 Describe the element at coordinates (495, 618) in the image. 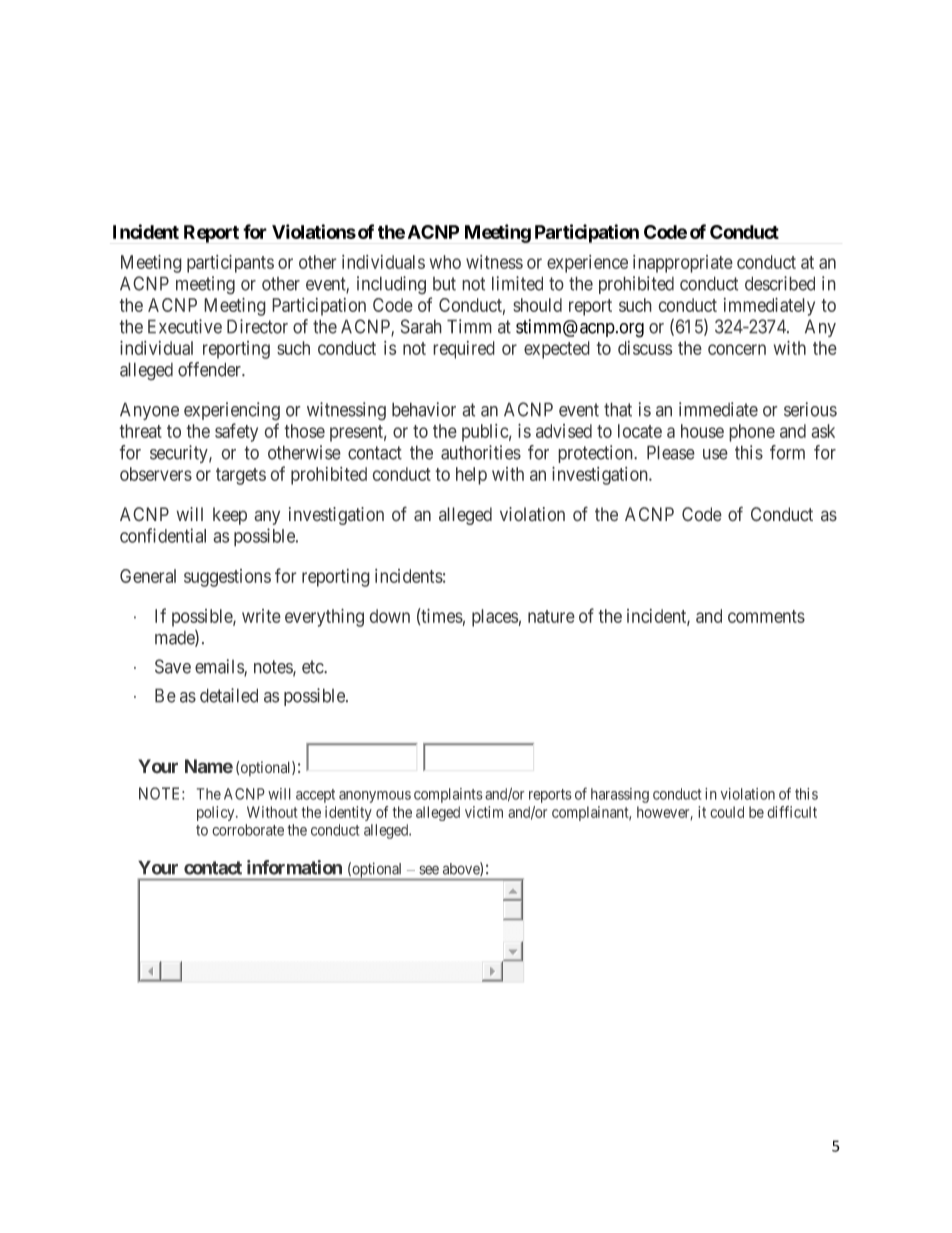

I see `places` at that location.
